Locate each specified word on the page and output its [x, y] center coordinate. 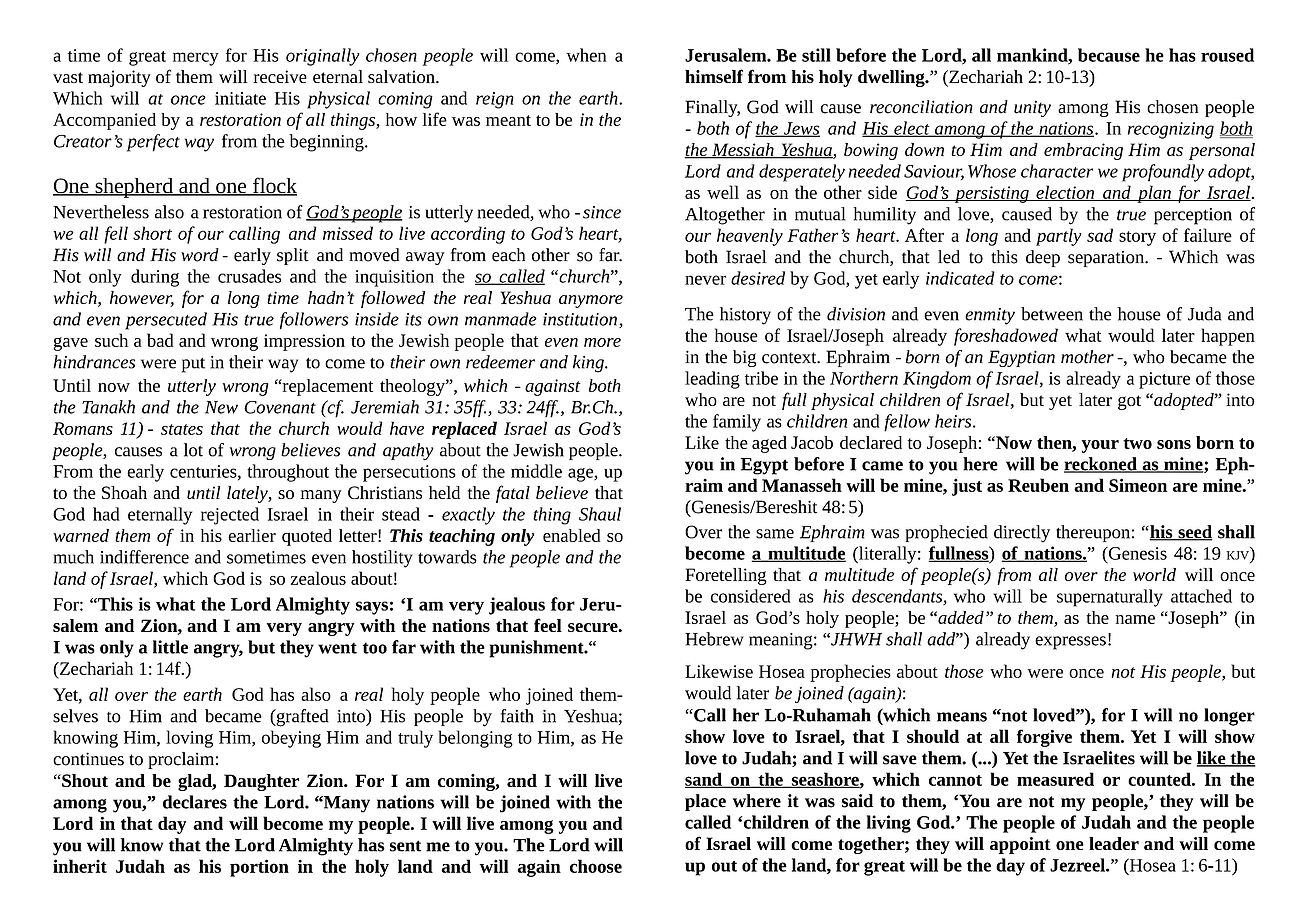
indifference [144, 557]
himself [714, 76]
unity [1032, 108]
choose [596, 866]
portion [259, 868]
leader [1114, 843]
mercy [196, 59]
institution [580, 319]
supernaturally [1110, 598]
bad [160, 340]
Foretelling [726, 576]
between [1052, 314]
